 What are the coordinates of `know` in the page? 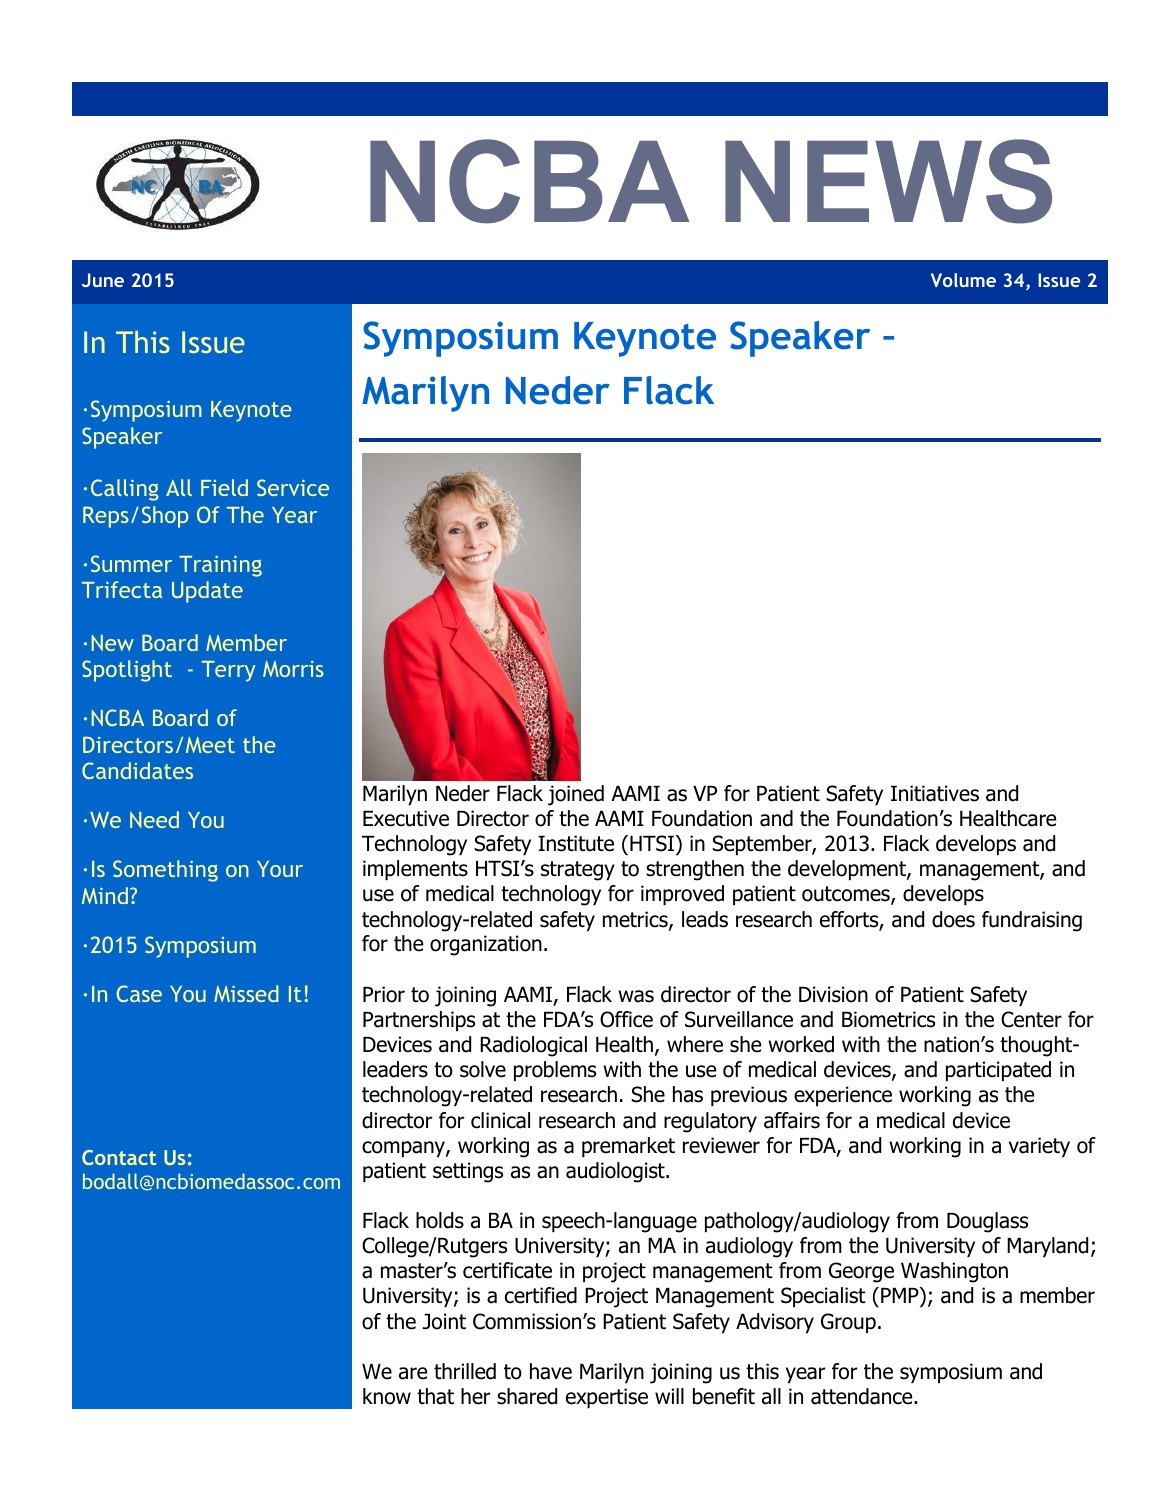 It's located at (387, 1396).
